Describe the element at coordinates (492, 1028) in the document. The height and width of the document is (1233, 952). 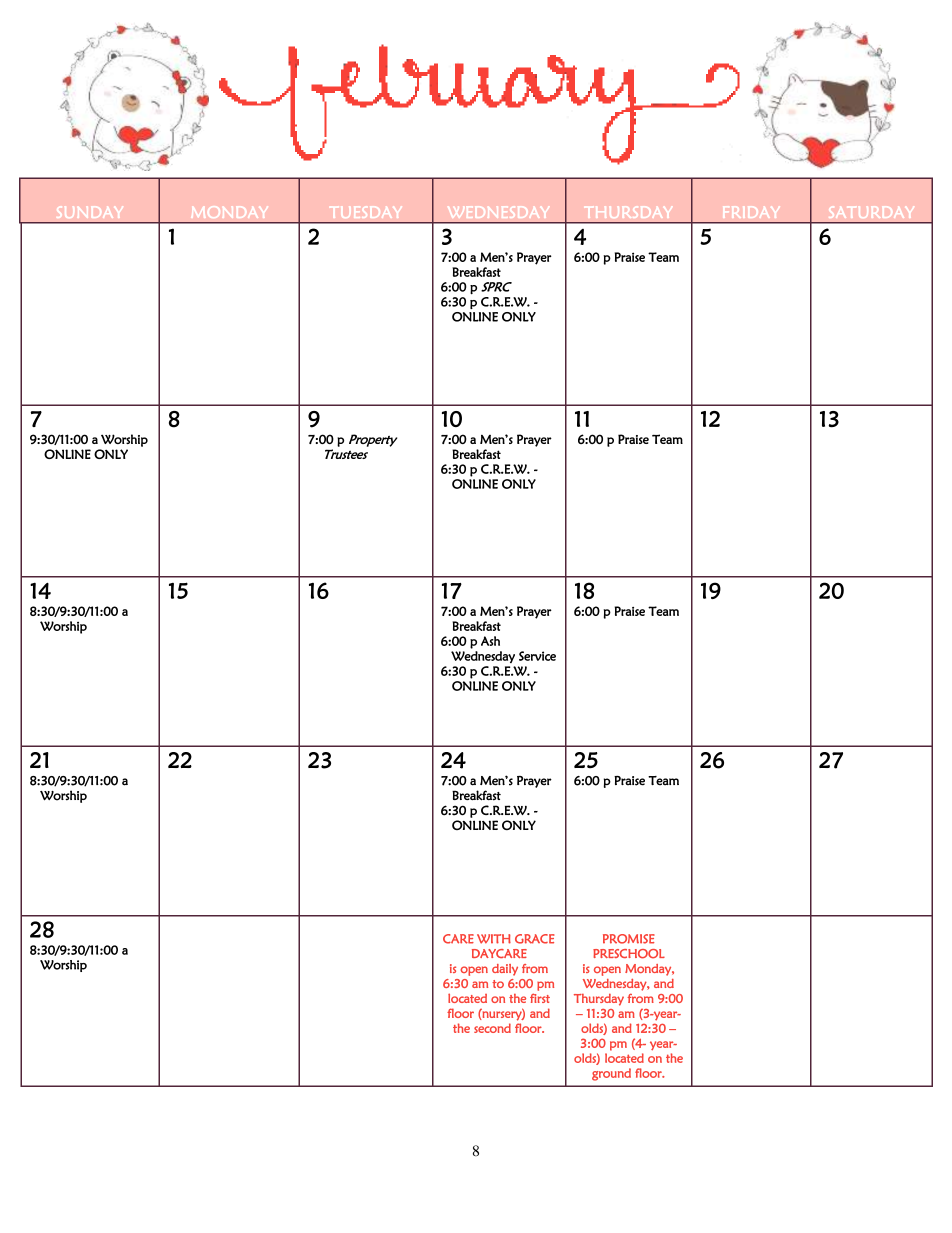
I see `second` at that location.
